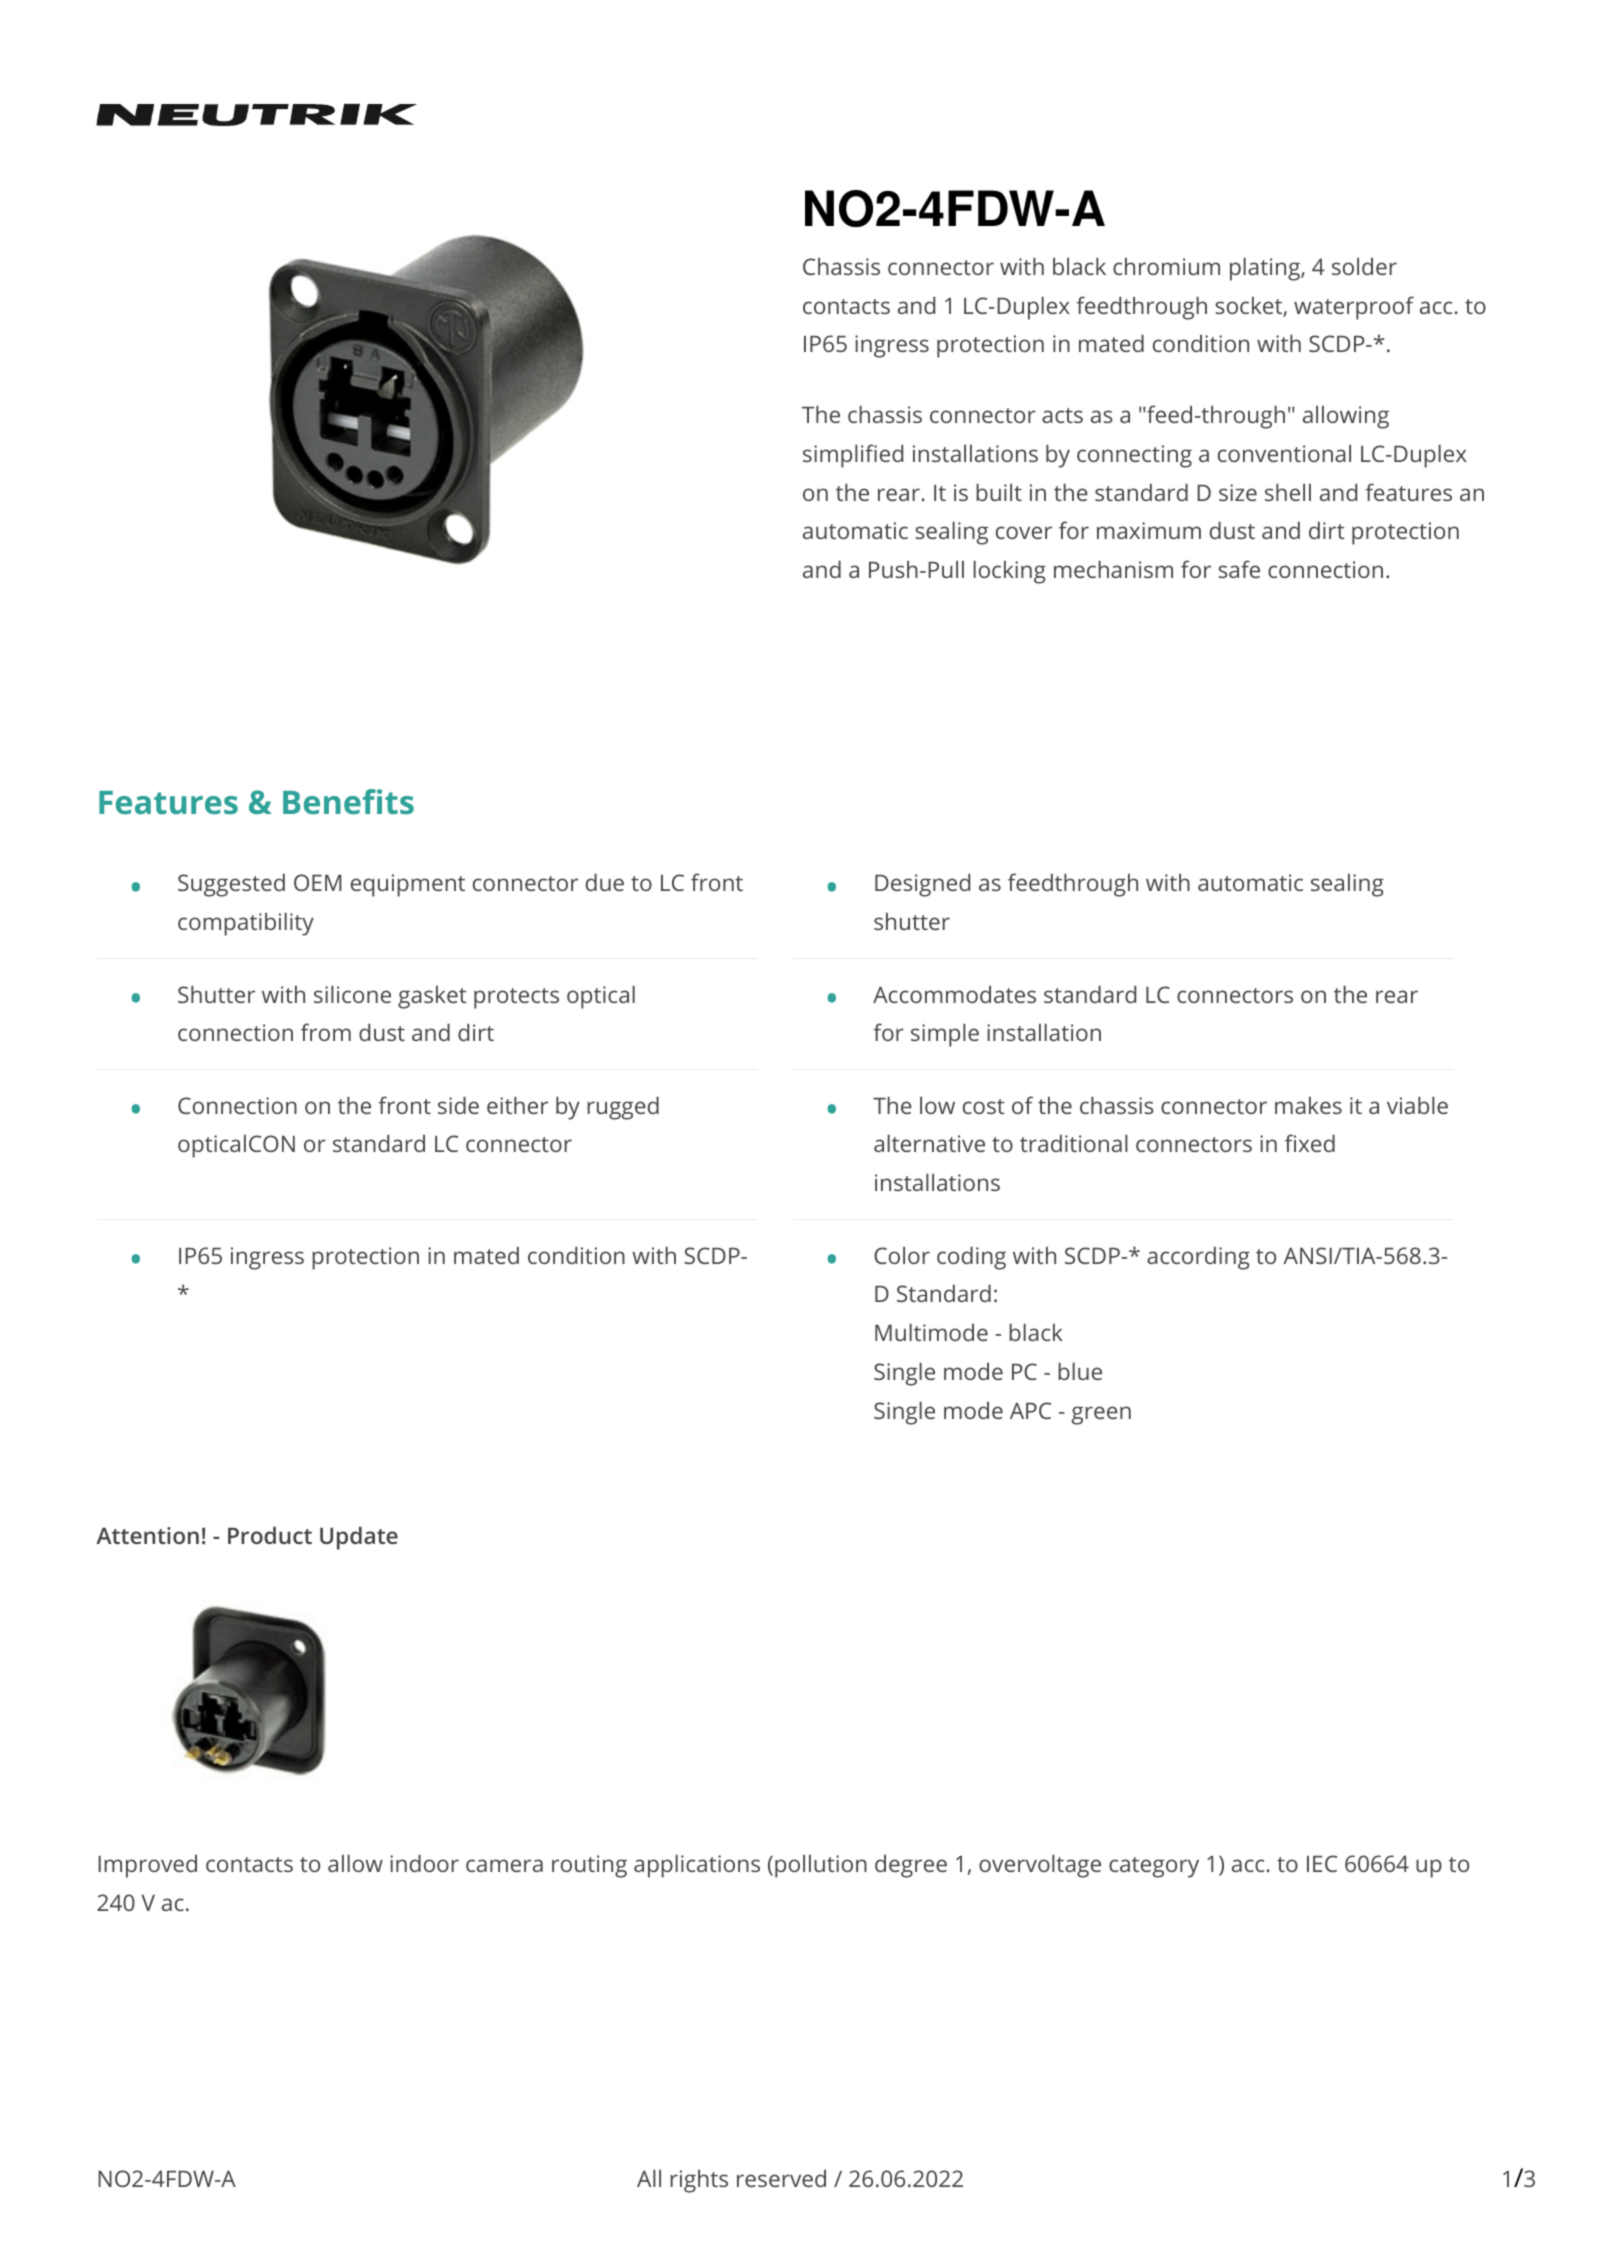 The height and width of the image is (2266, 1601). Describe the element at coordinates (424, 1863) in the image. I see `indoor` at that location.
